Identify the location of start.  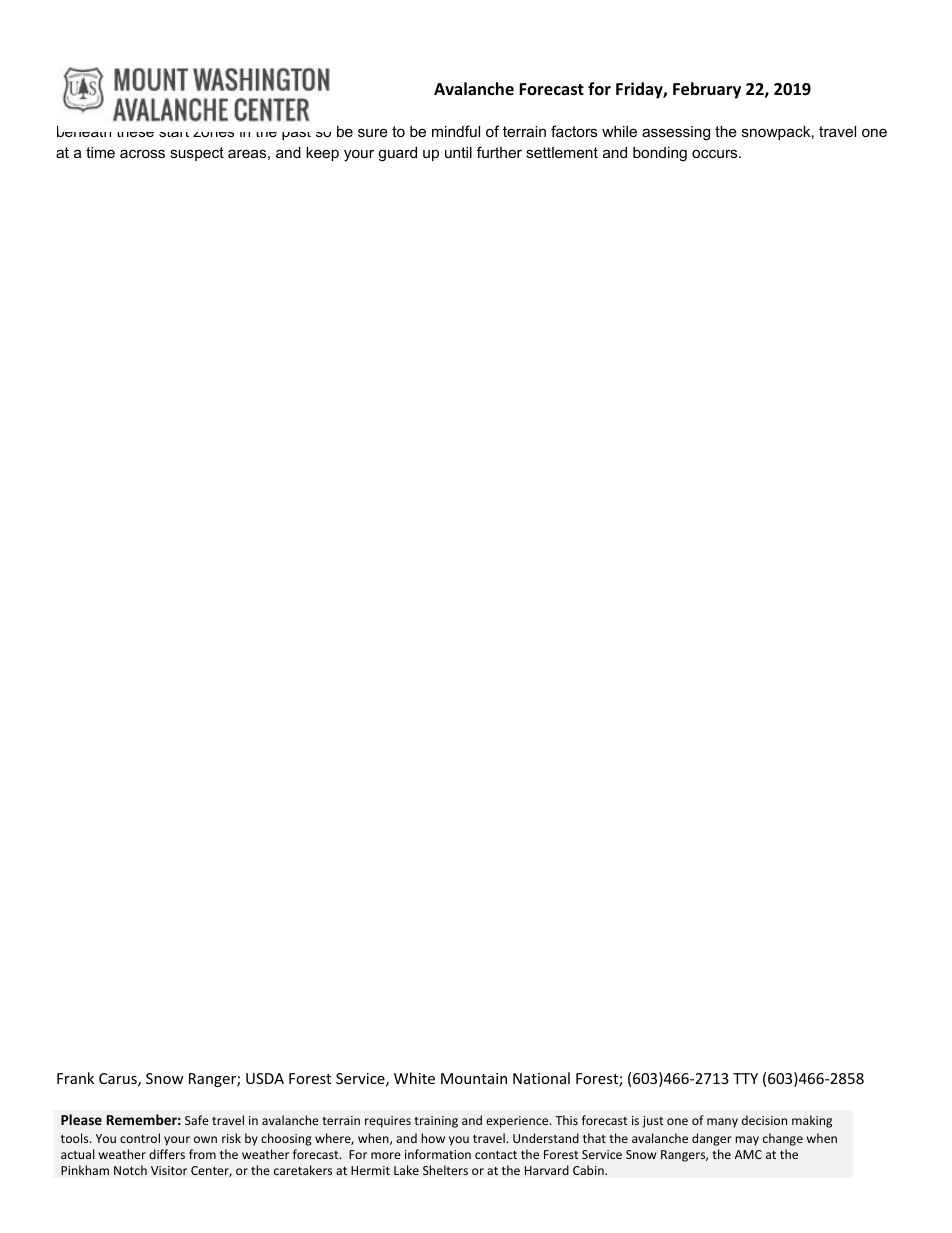
(174, 134).
